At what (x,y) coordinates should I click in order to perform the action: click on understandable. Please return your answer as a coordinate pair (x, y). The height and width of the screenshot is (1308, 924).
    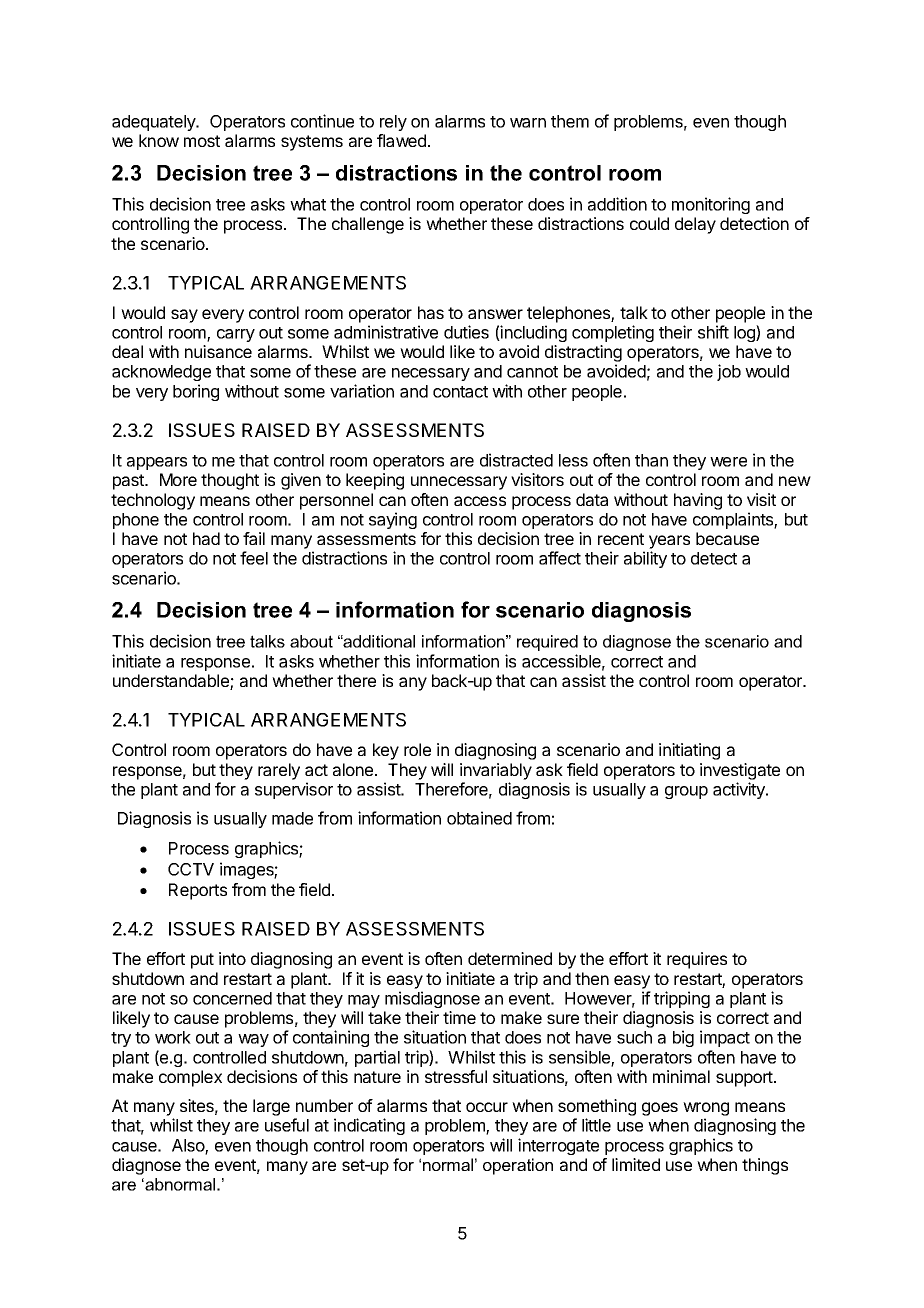
    Looking at the image, I should click on (172, 682).
